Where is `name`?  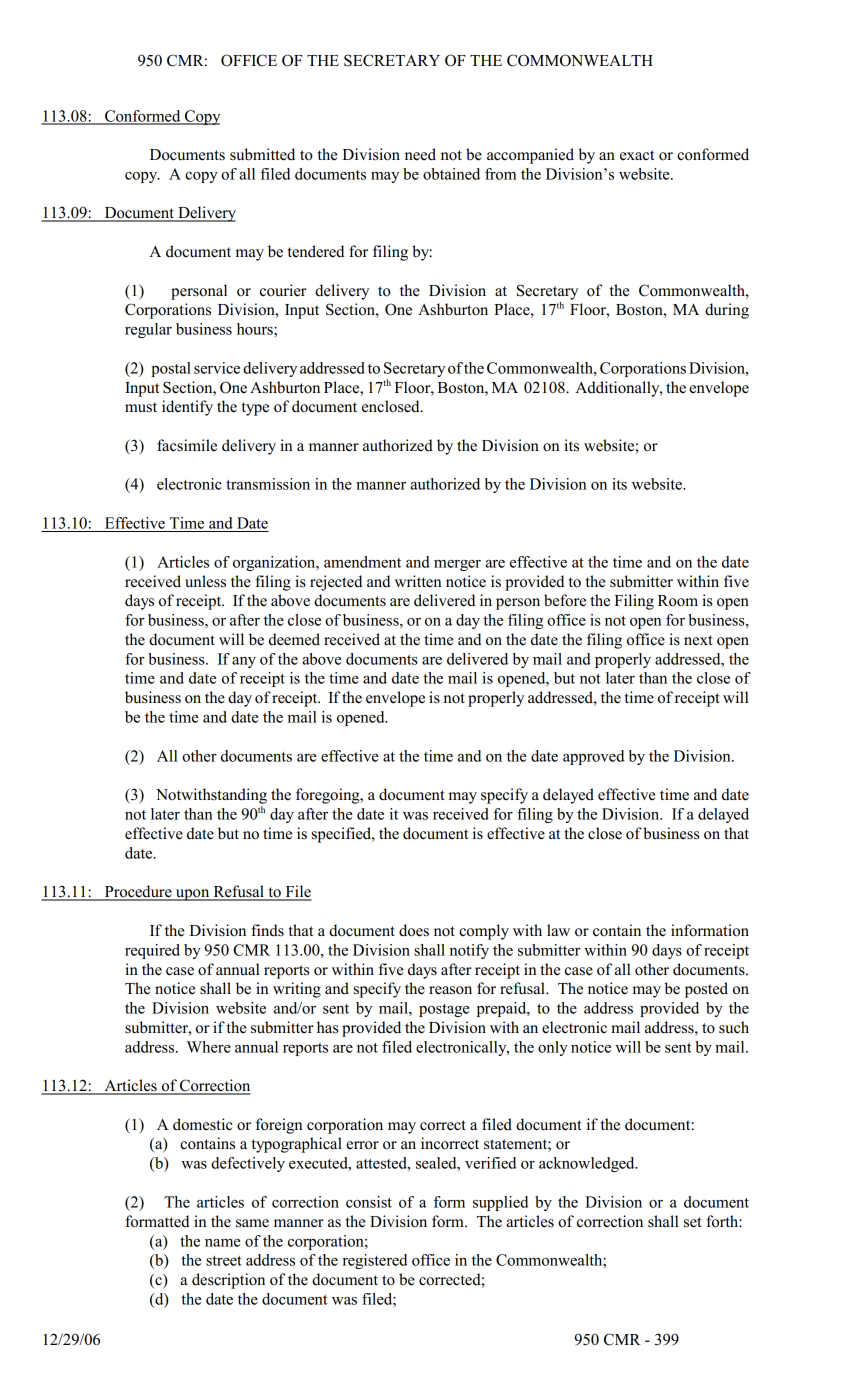
name is located at coordinates (223, 1243).
